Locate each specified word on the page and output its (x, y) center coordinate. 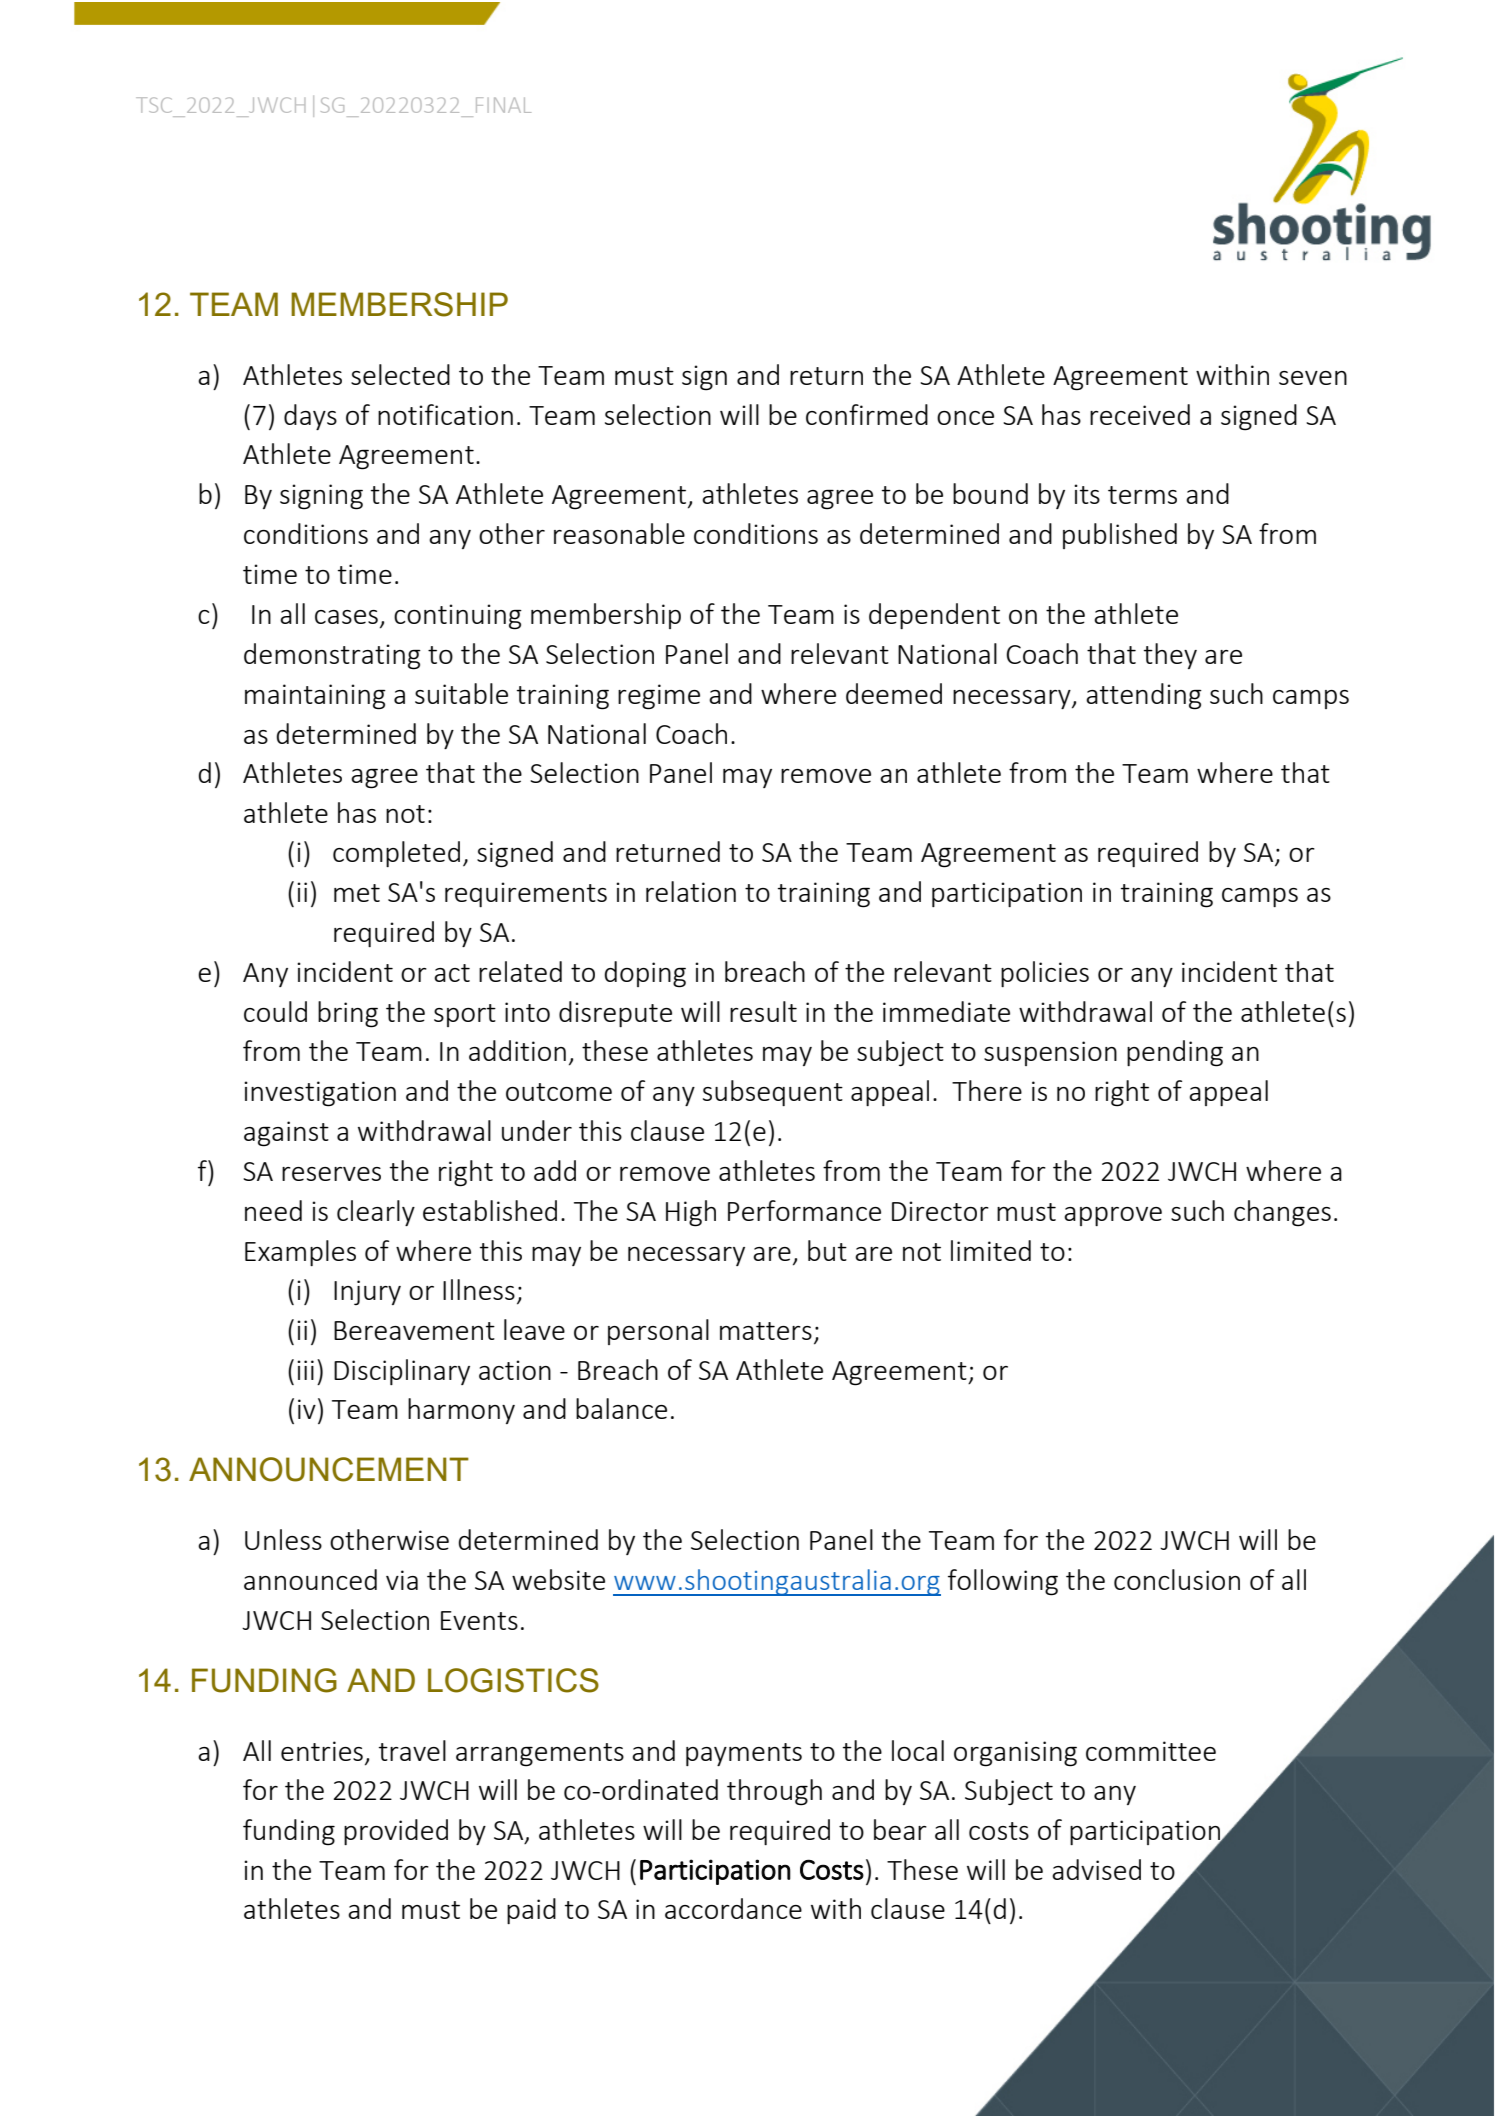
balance (621, 1408)
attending (1144, 696)
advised (1096, 1869)
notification (445, 414)
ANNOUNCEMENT (329, 1469)
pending (1175, 1053)
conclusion (1177, 1579)
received (1140, 414)
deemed (894, 693)
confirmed (867, 414)
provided (396, 1832)
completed (396, 854)
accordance (733, 1908)
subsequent (773, 1093)
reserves (331, 1174)
